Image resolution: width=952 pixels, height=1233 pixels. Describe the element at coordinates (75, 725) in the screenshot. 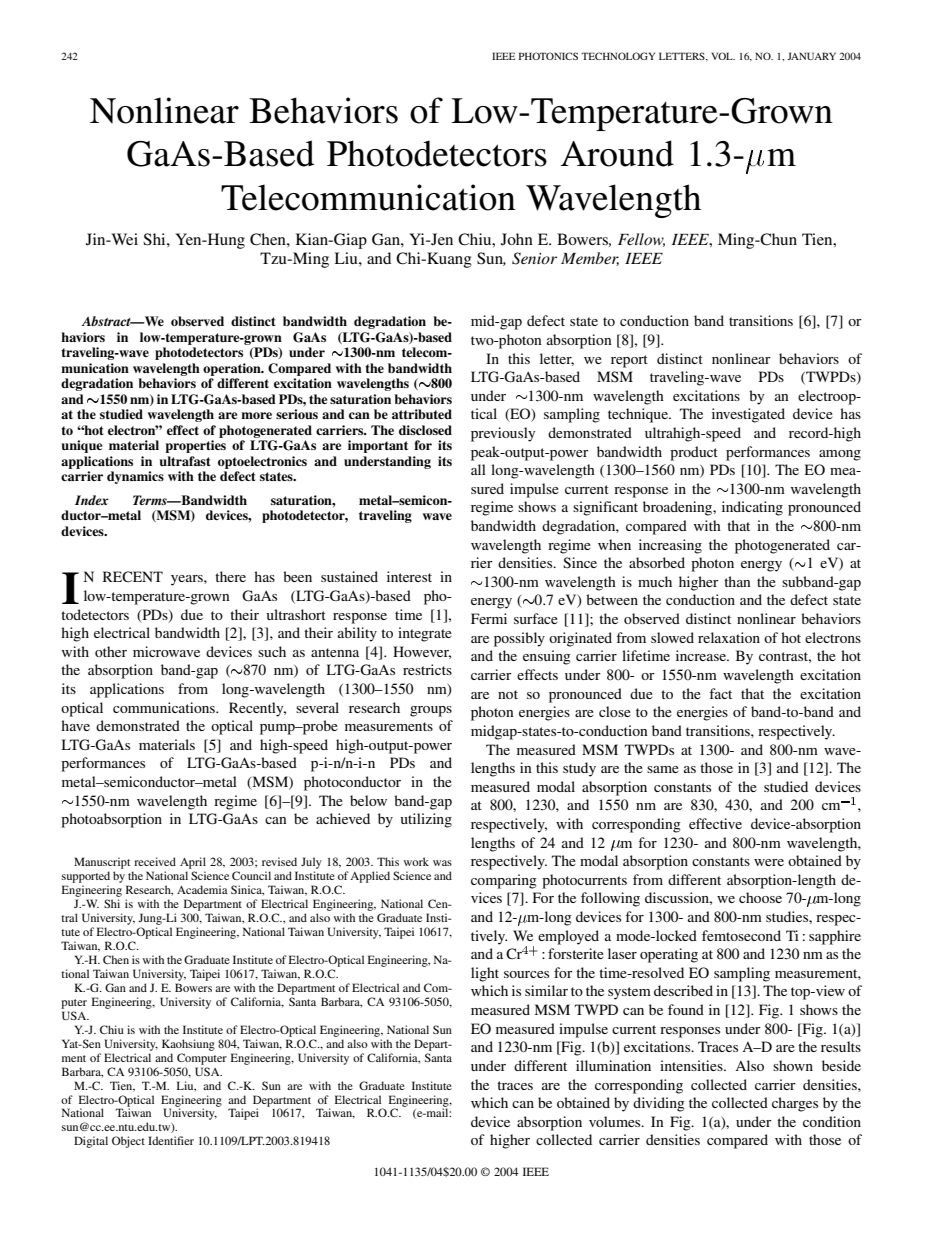

I see `have` at that location.
